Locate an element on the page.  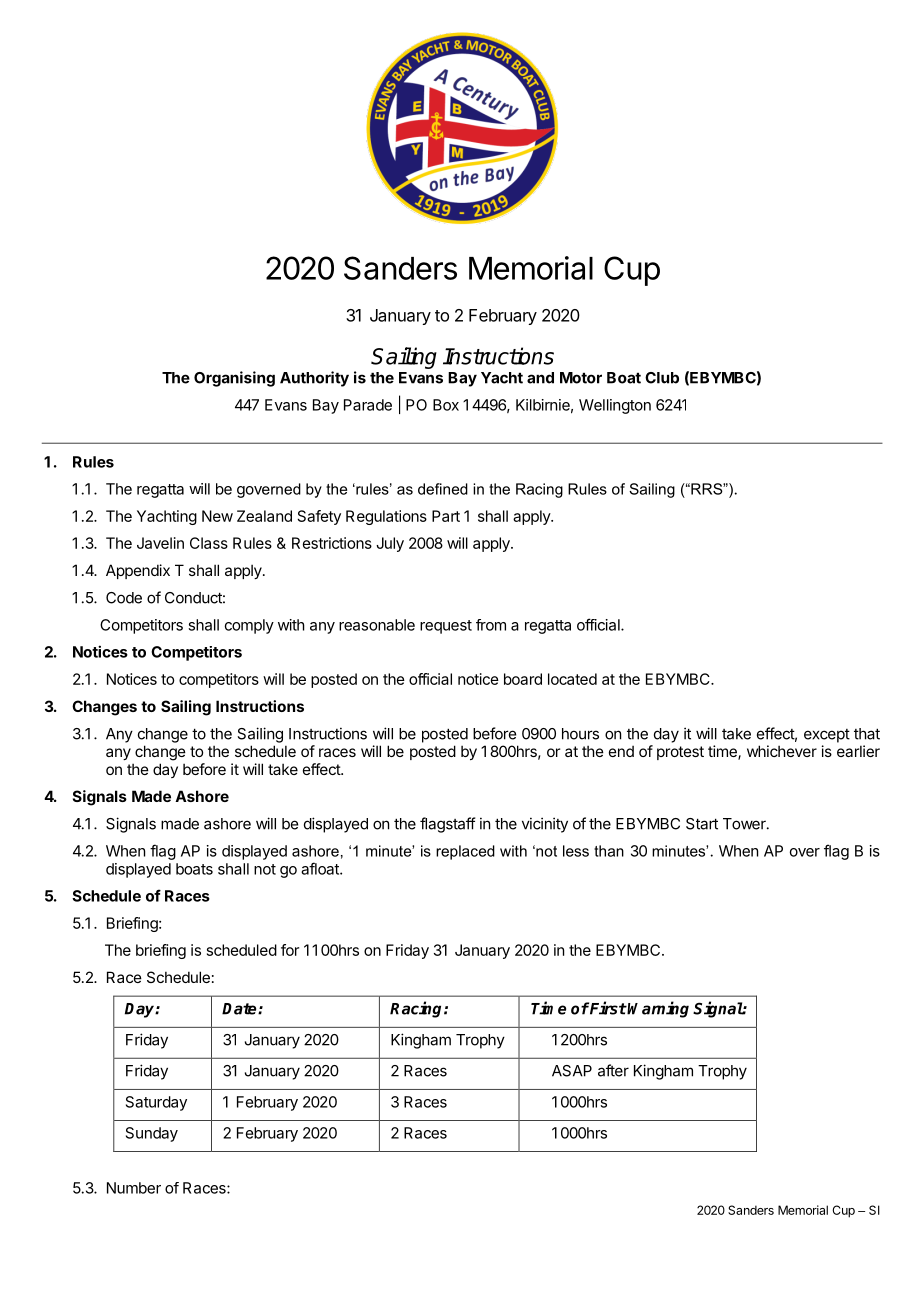
after is located at coordinates (613, 1070).
